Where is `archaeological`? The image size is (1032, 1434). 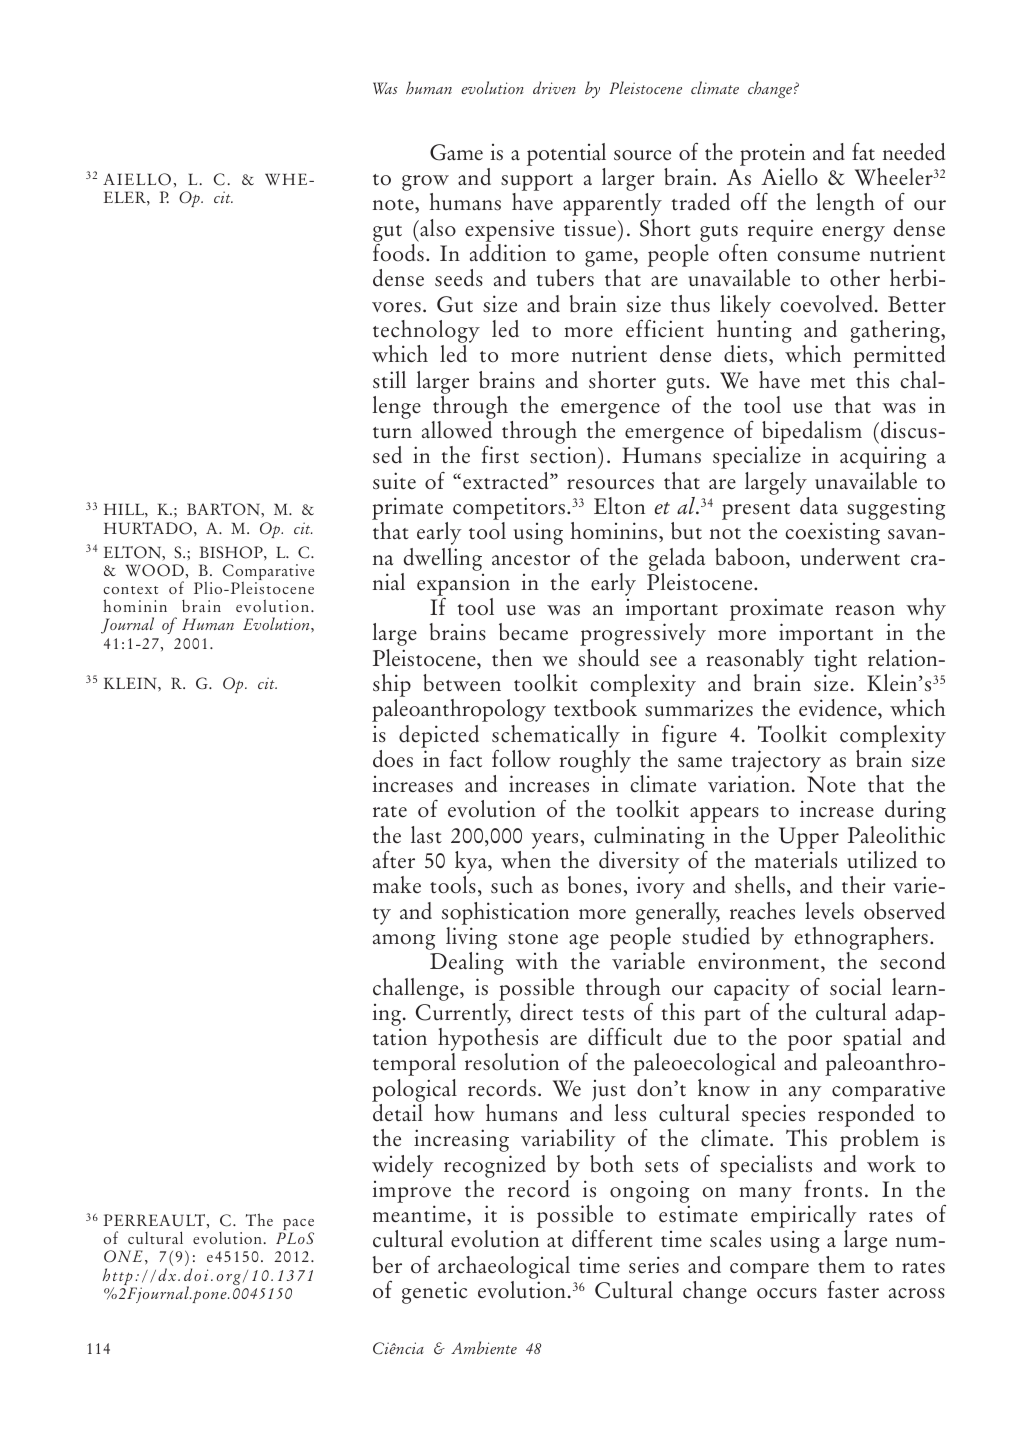 archaeological is located at coordinates (504, 1267).
